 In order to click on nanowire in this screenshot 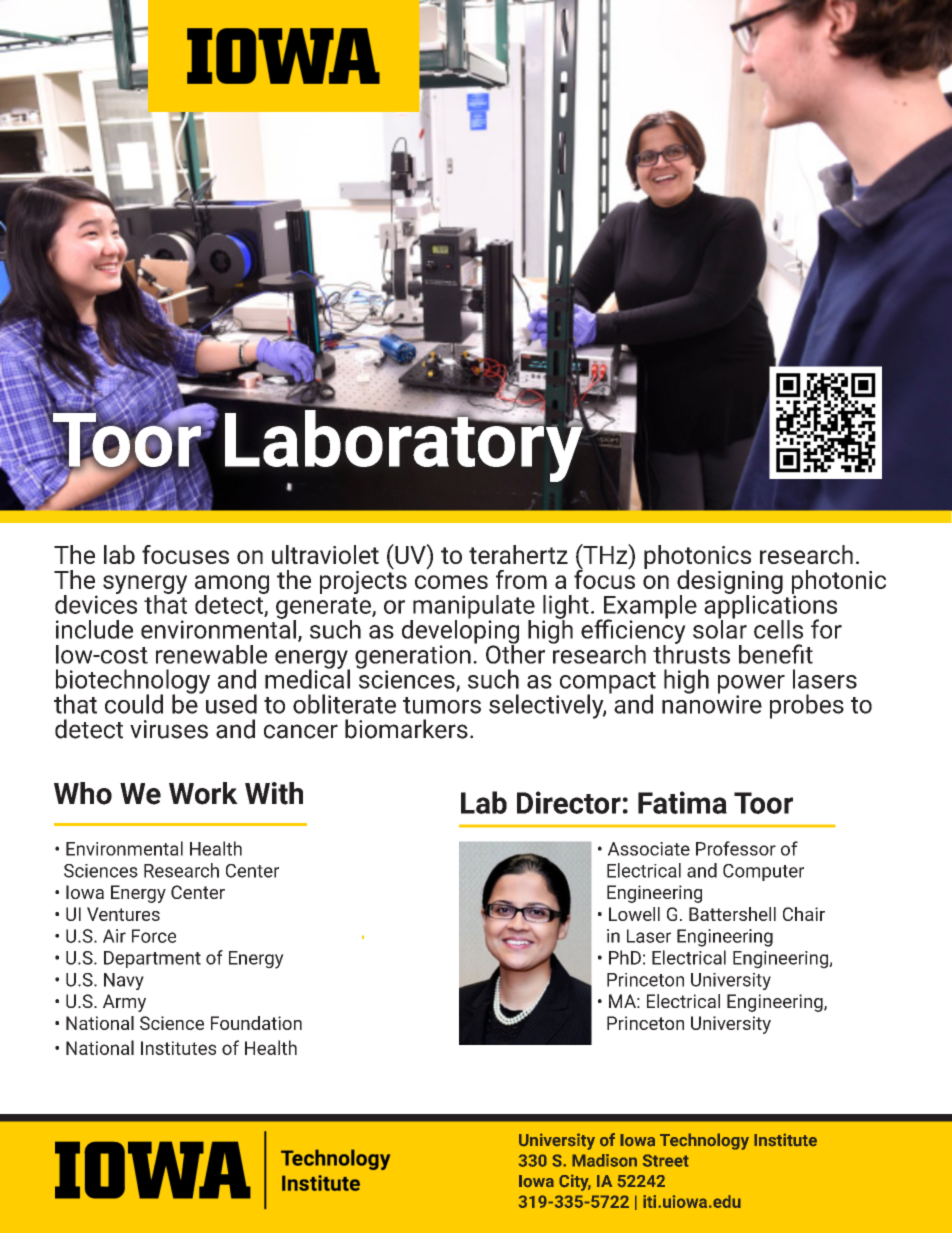, I will do `click(712, 703)`.
